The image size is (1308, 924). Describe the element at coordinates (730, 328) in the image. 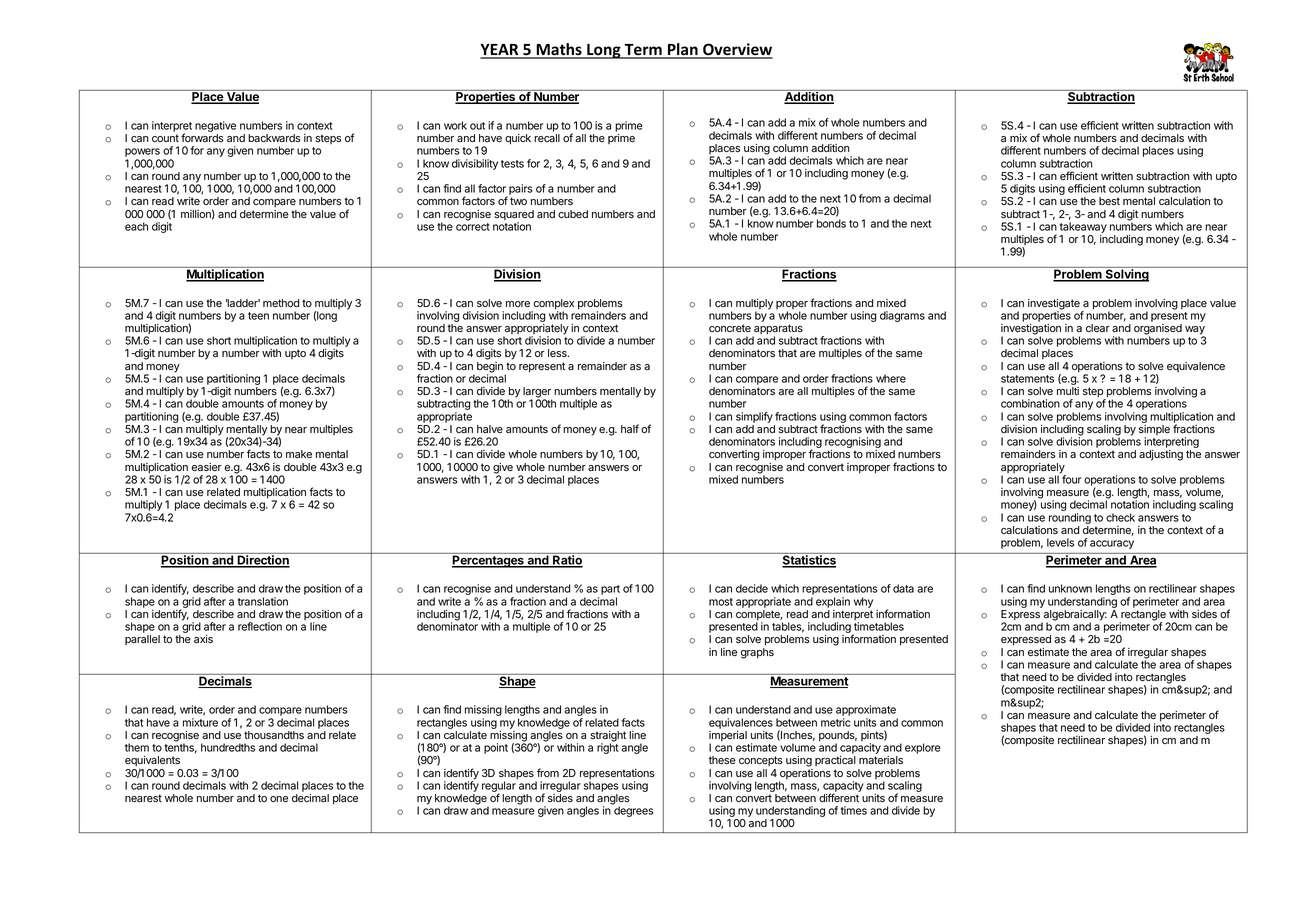

I see `concrete` at that location.
